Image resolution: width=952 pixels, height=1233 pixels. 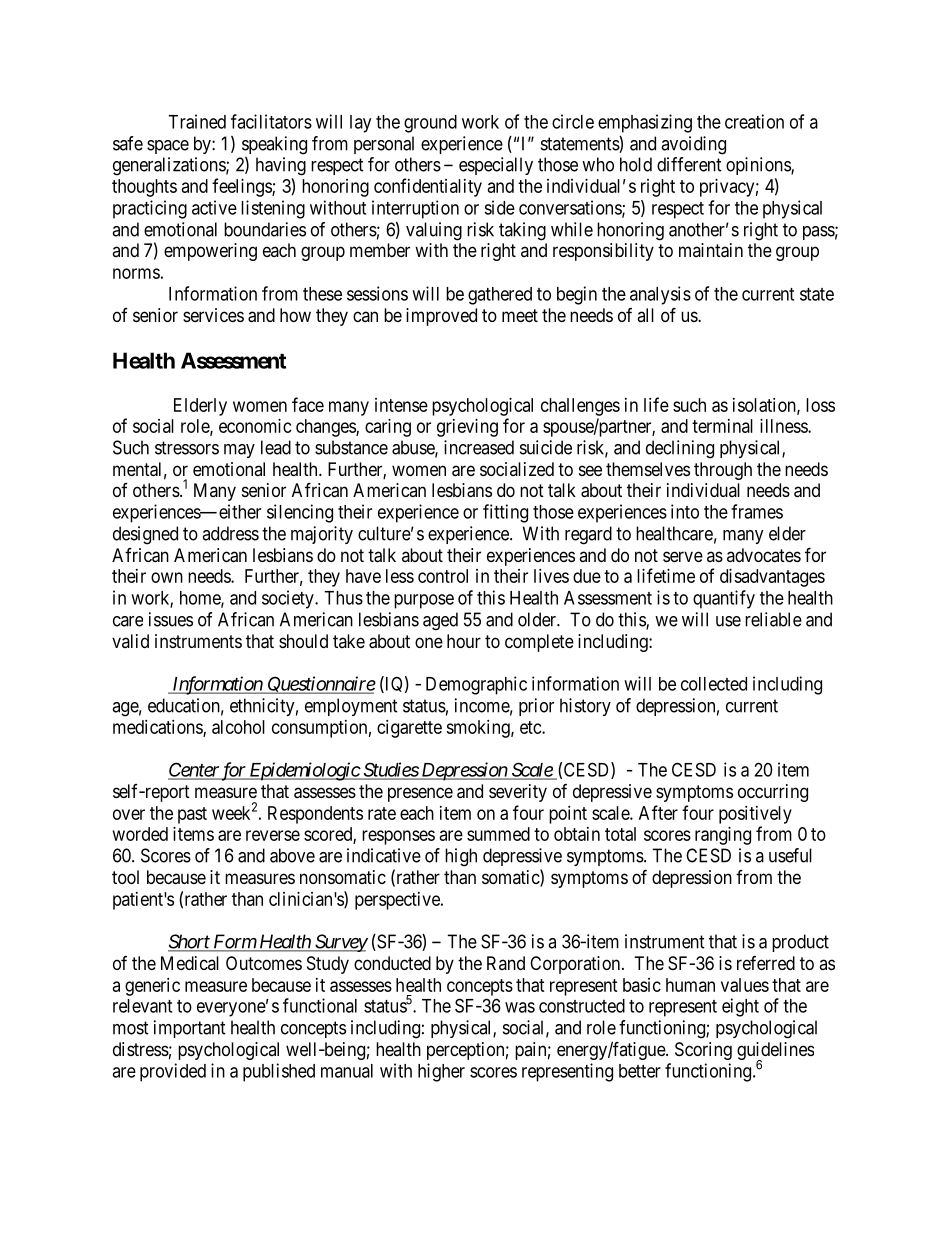 What do you see at coordinates (505, 513) in the document?
I see `fitting` at bounding box center [505, 513].
